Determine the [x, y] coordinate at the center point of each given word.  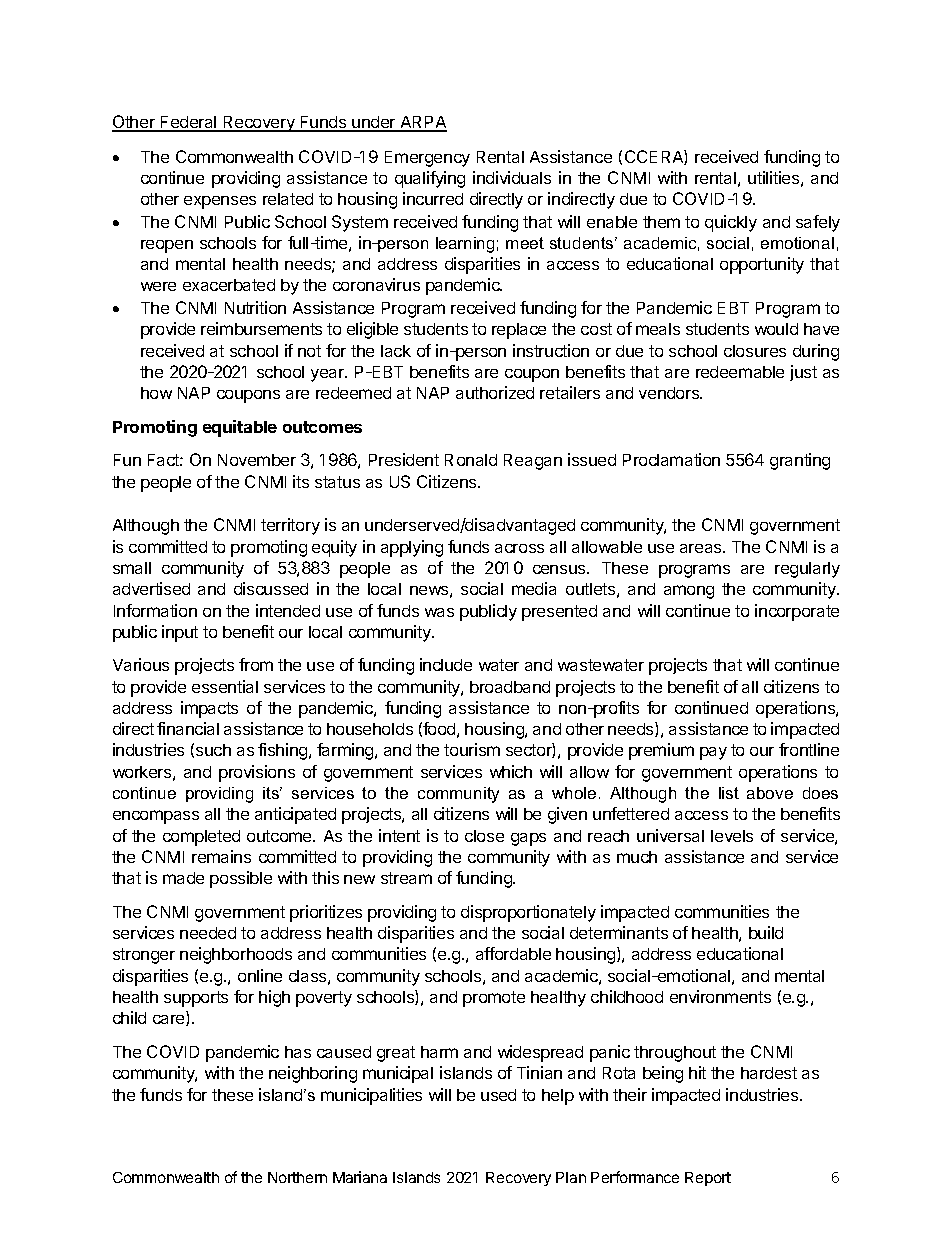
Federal [189, 123]
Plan [571, 1177]
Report [708, 1179]
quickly [731, 223]
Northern [297, 1177]
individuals [512, 177]
